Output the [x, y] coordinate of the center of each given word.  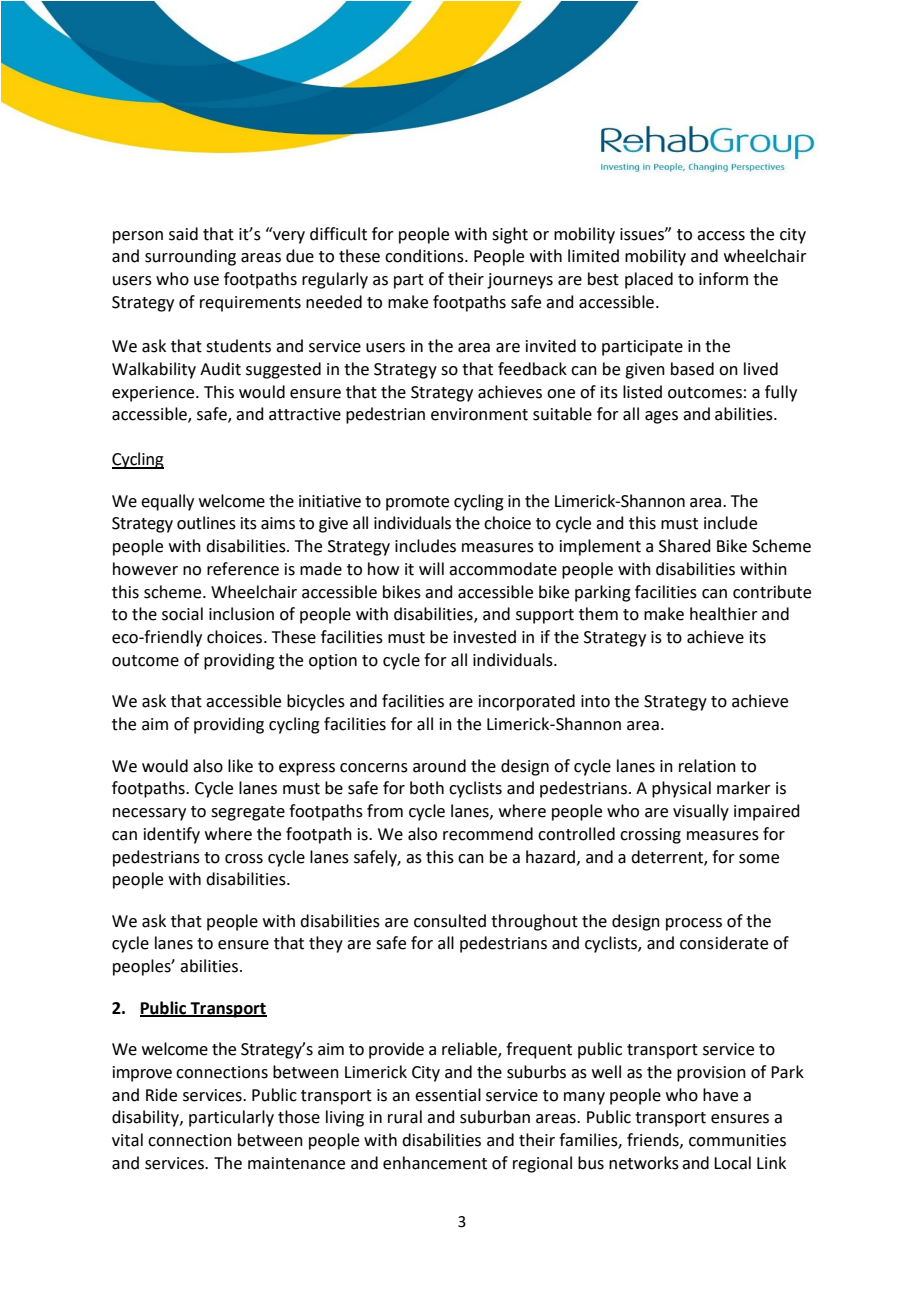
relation [707, 766]
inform [723, 279]
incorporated [527, 702]
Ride [161, 1095]
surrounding [190, 257]
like [240, 766]
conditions [425, 256]
